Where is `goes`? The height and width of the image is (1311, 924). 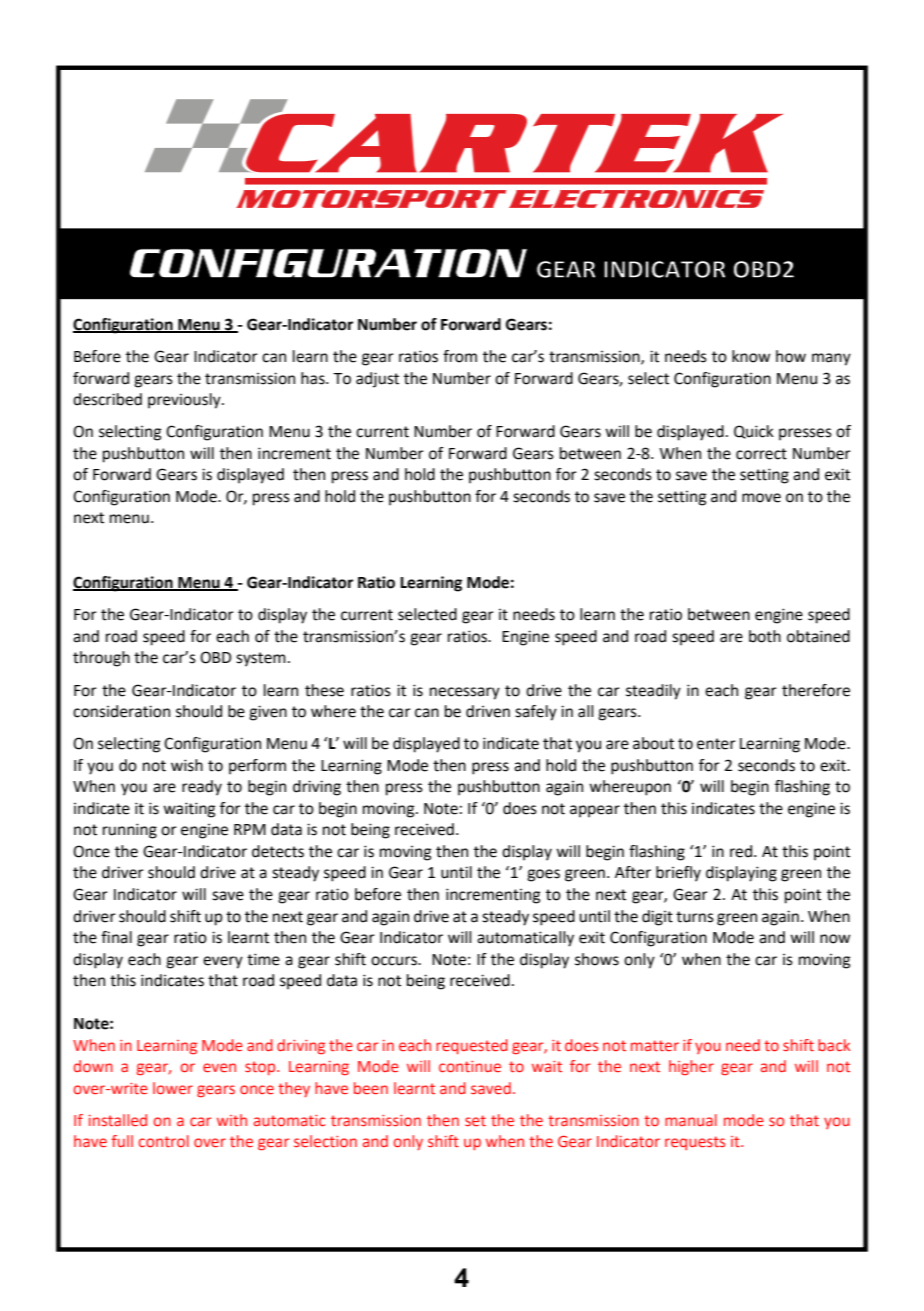
goes is located at coordinates (543, 875).
